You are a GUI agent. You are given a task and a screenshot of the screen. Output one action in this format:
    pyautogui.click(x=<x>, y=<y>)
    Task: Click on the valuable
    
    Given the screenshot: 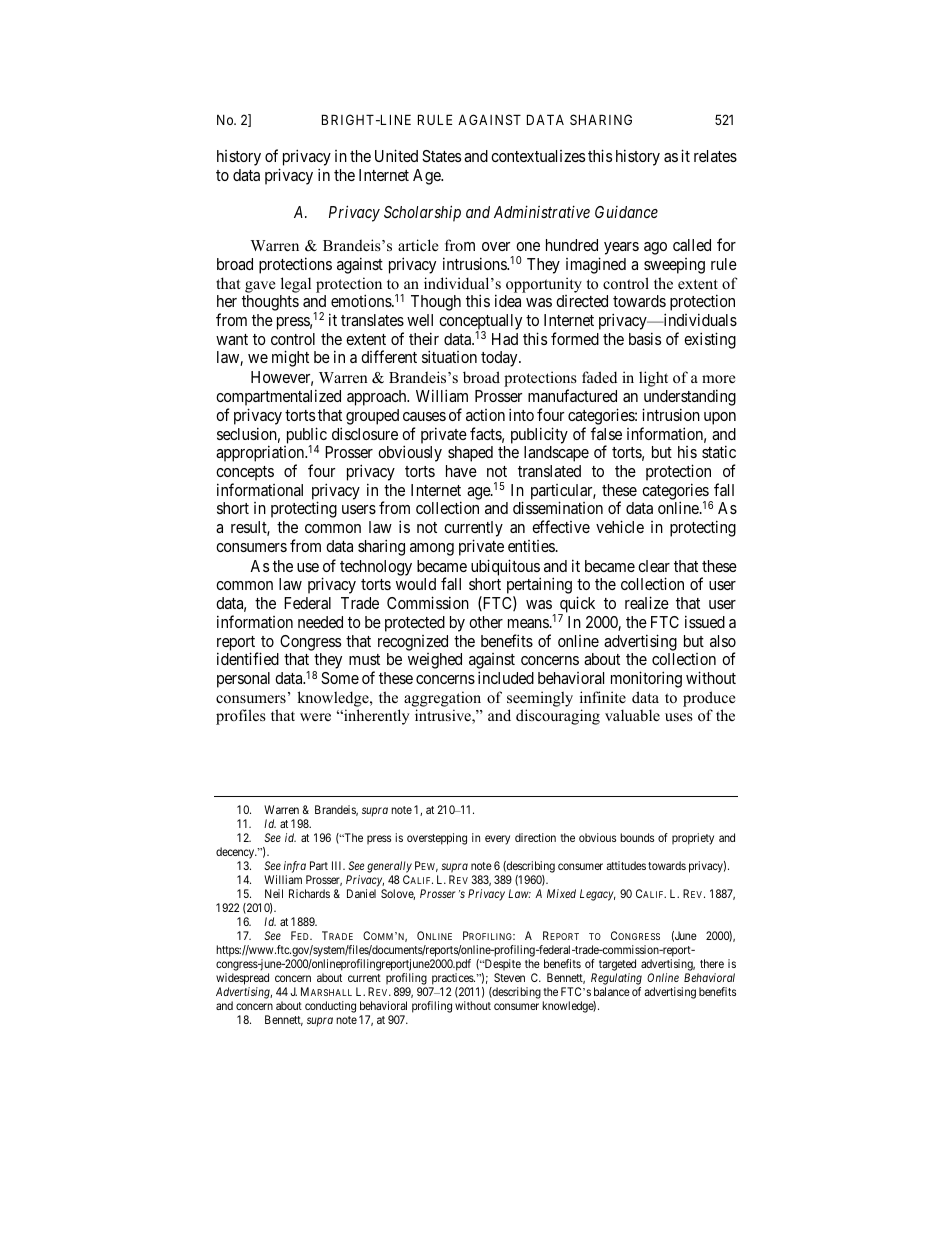 What is the action you would take?
    pyautogui.click(x=632, y=715)
